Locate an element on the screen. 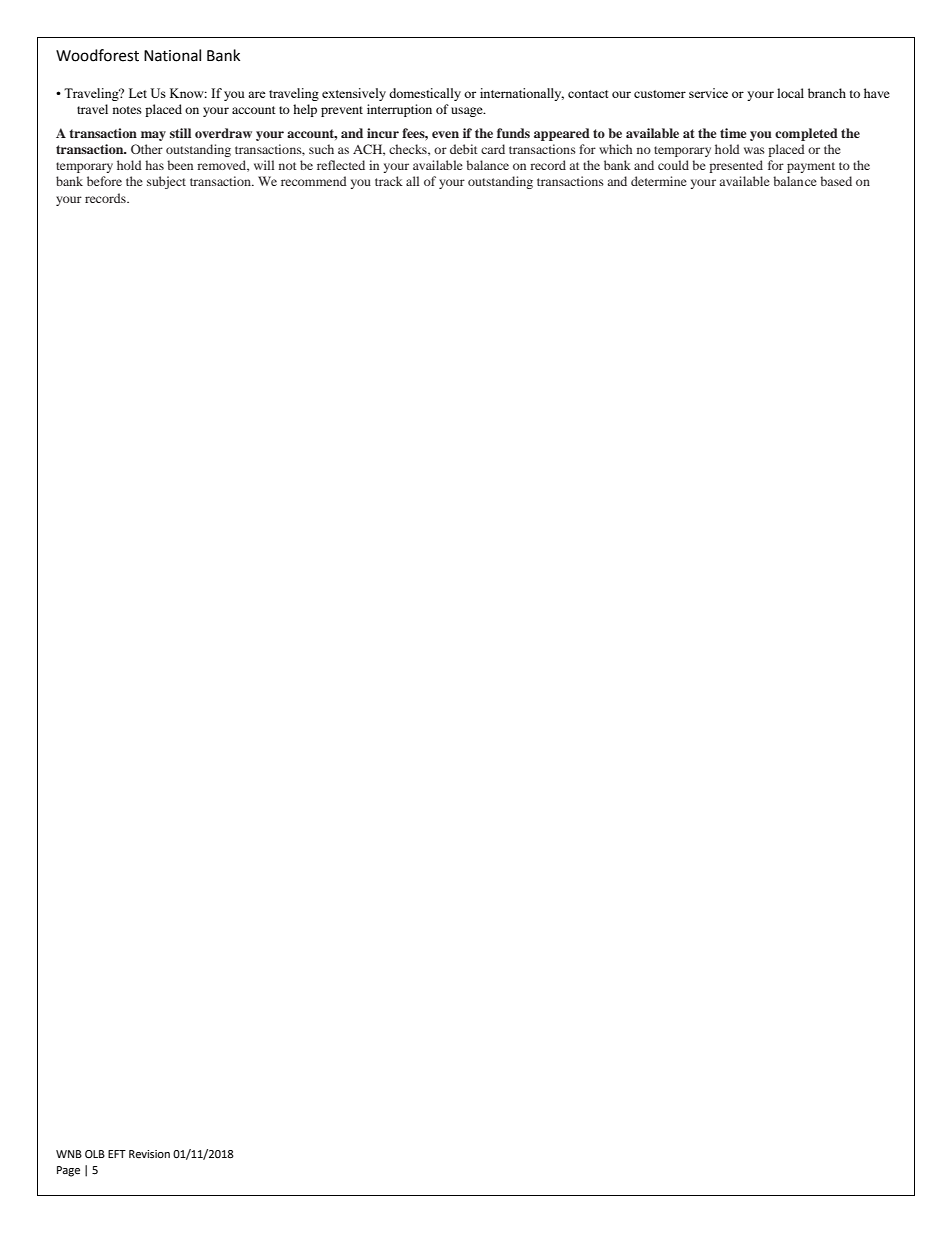  track is located at coordinates (389, 181).
